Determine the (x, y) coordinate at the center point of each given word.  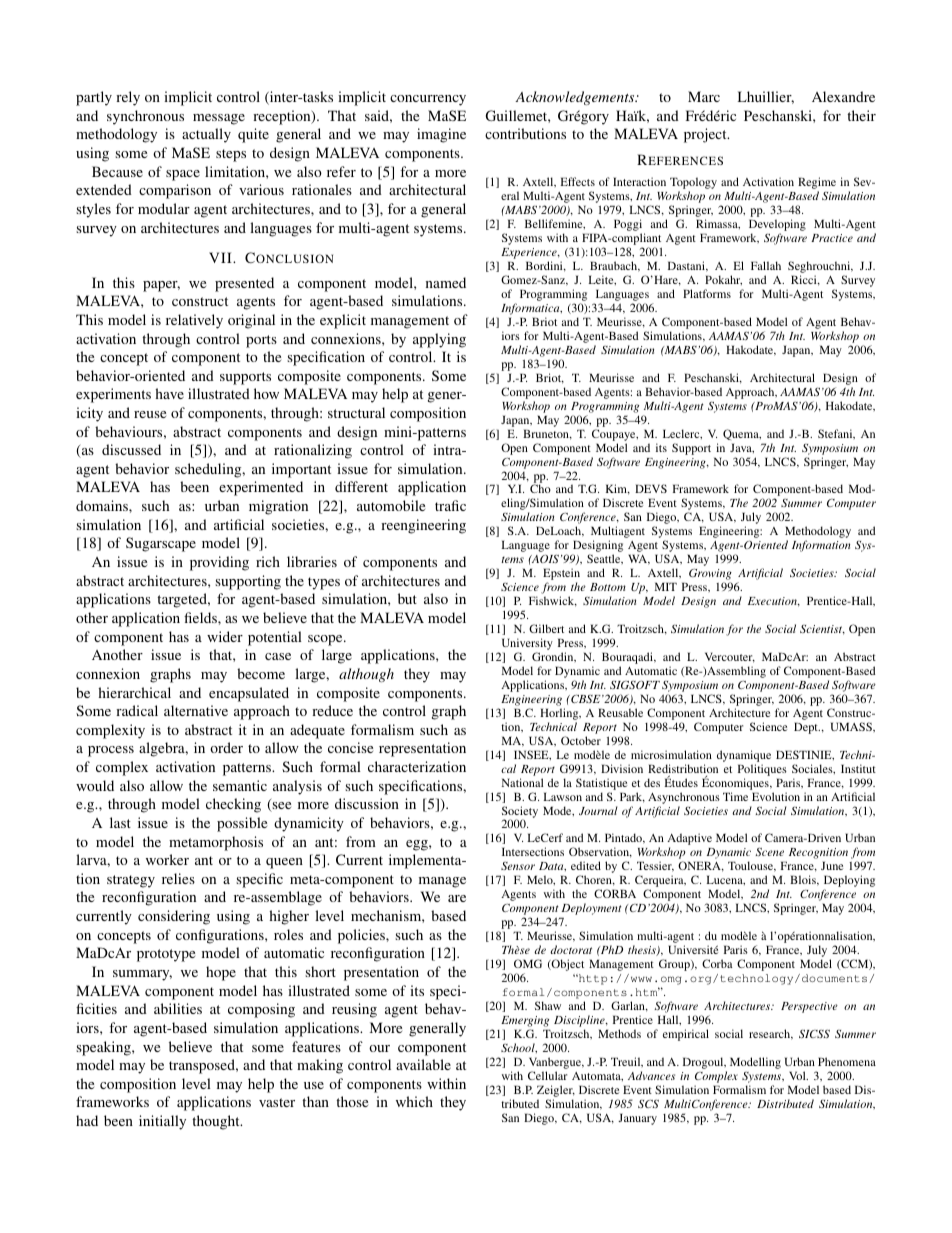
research (771, 1034)
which (414, 1101)
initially (162, 1122)
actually (206, 135)
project (706, 135)
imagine (441, 135)
